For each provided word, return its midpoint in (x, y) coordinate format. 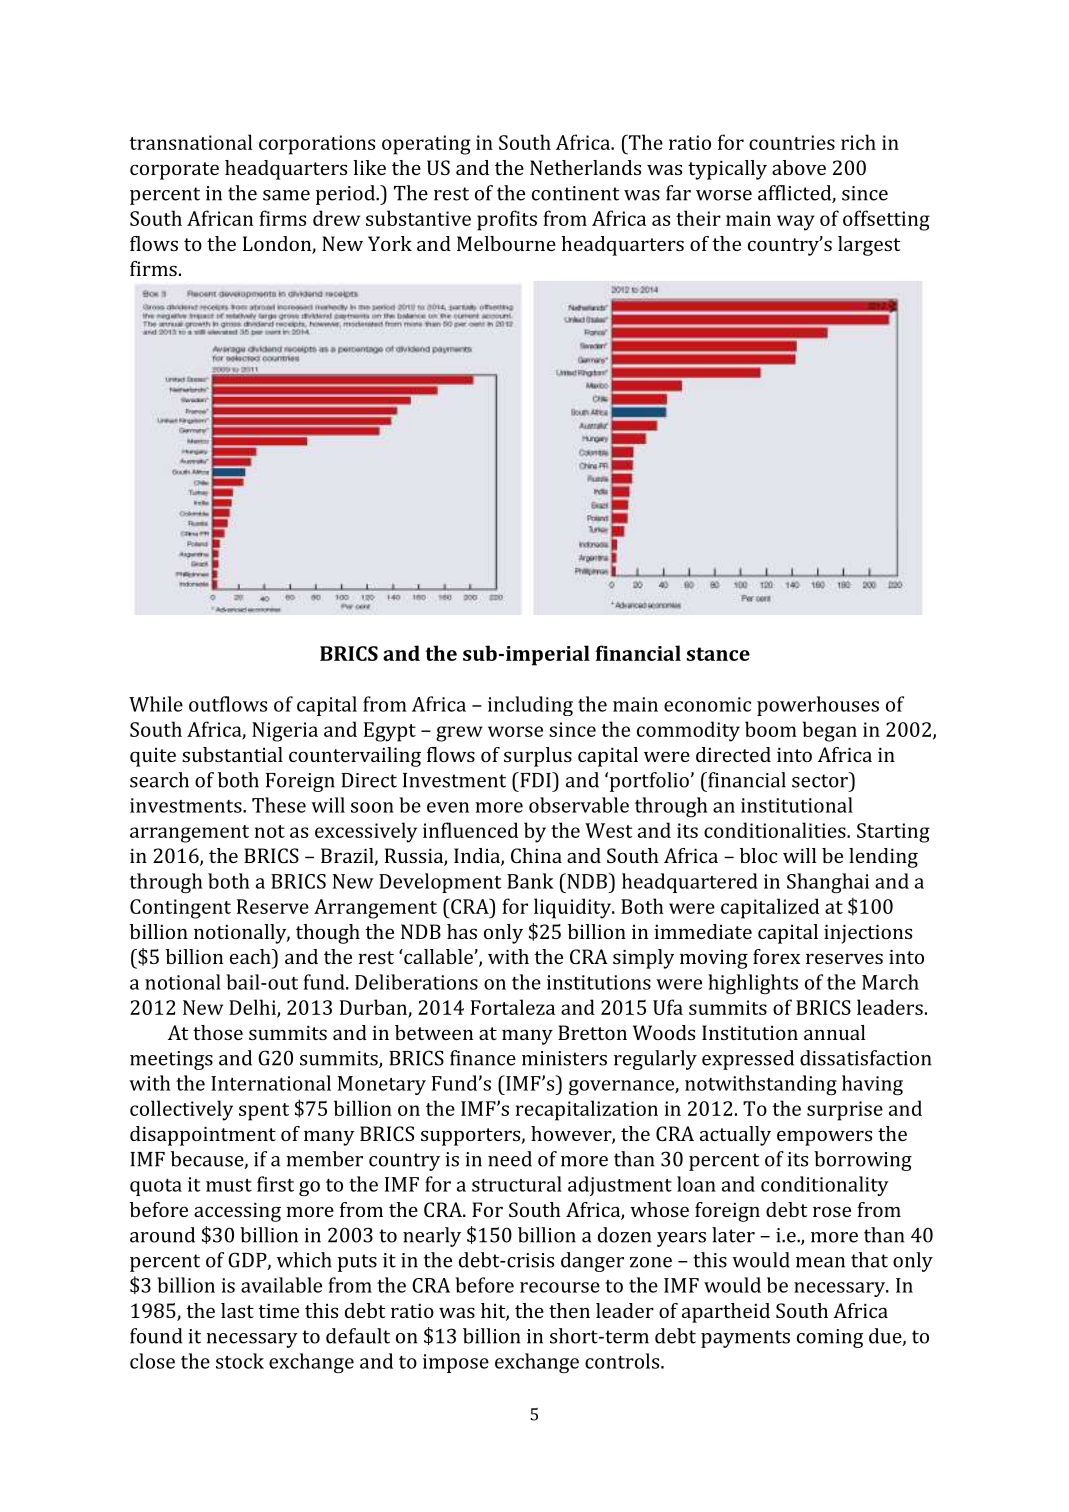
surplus (538, 757)
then (569, 1310)
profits (507, 220)
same (286, 195)
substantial (232, 754)
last (237, 1310)
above (799, 167)
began (829, 731)
